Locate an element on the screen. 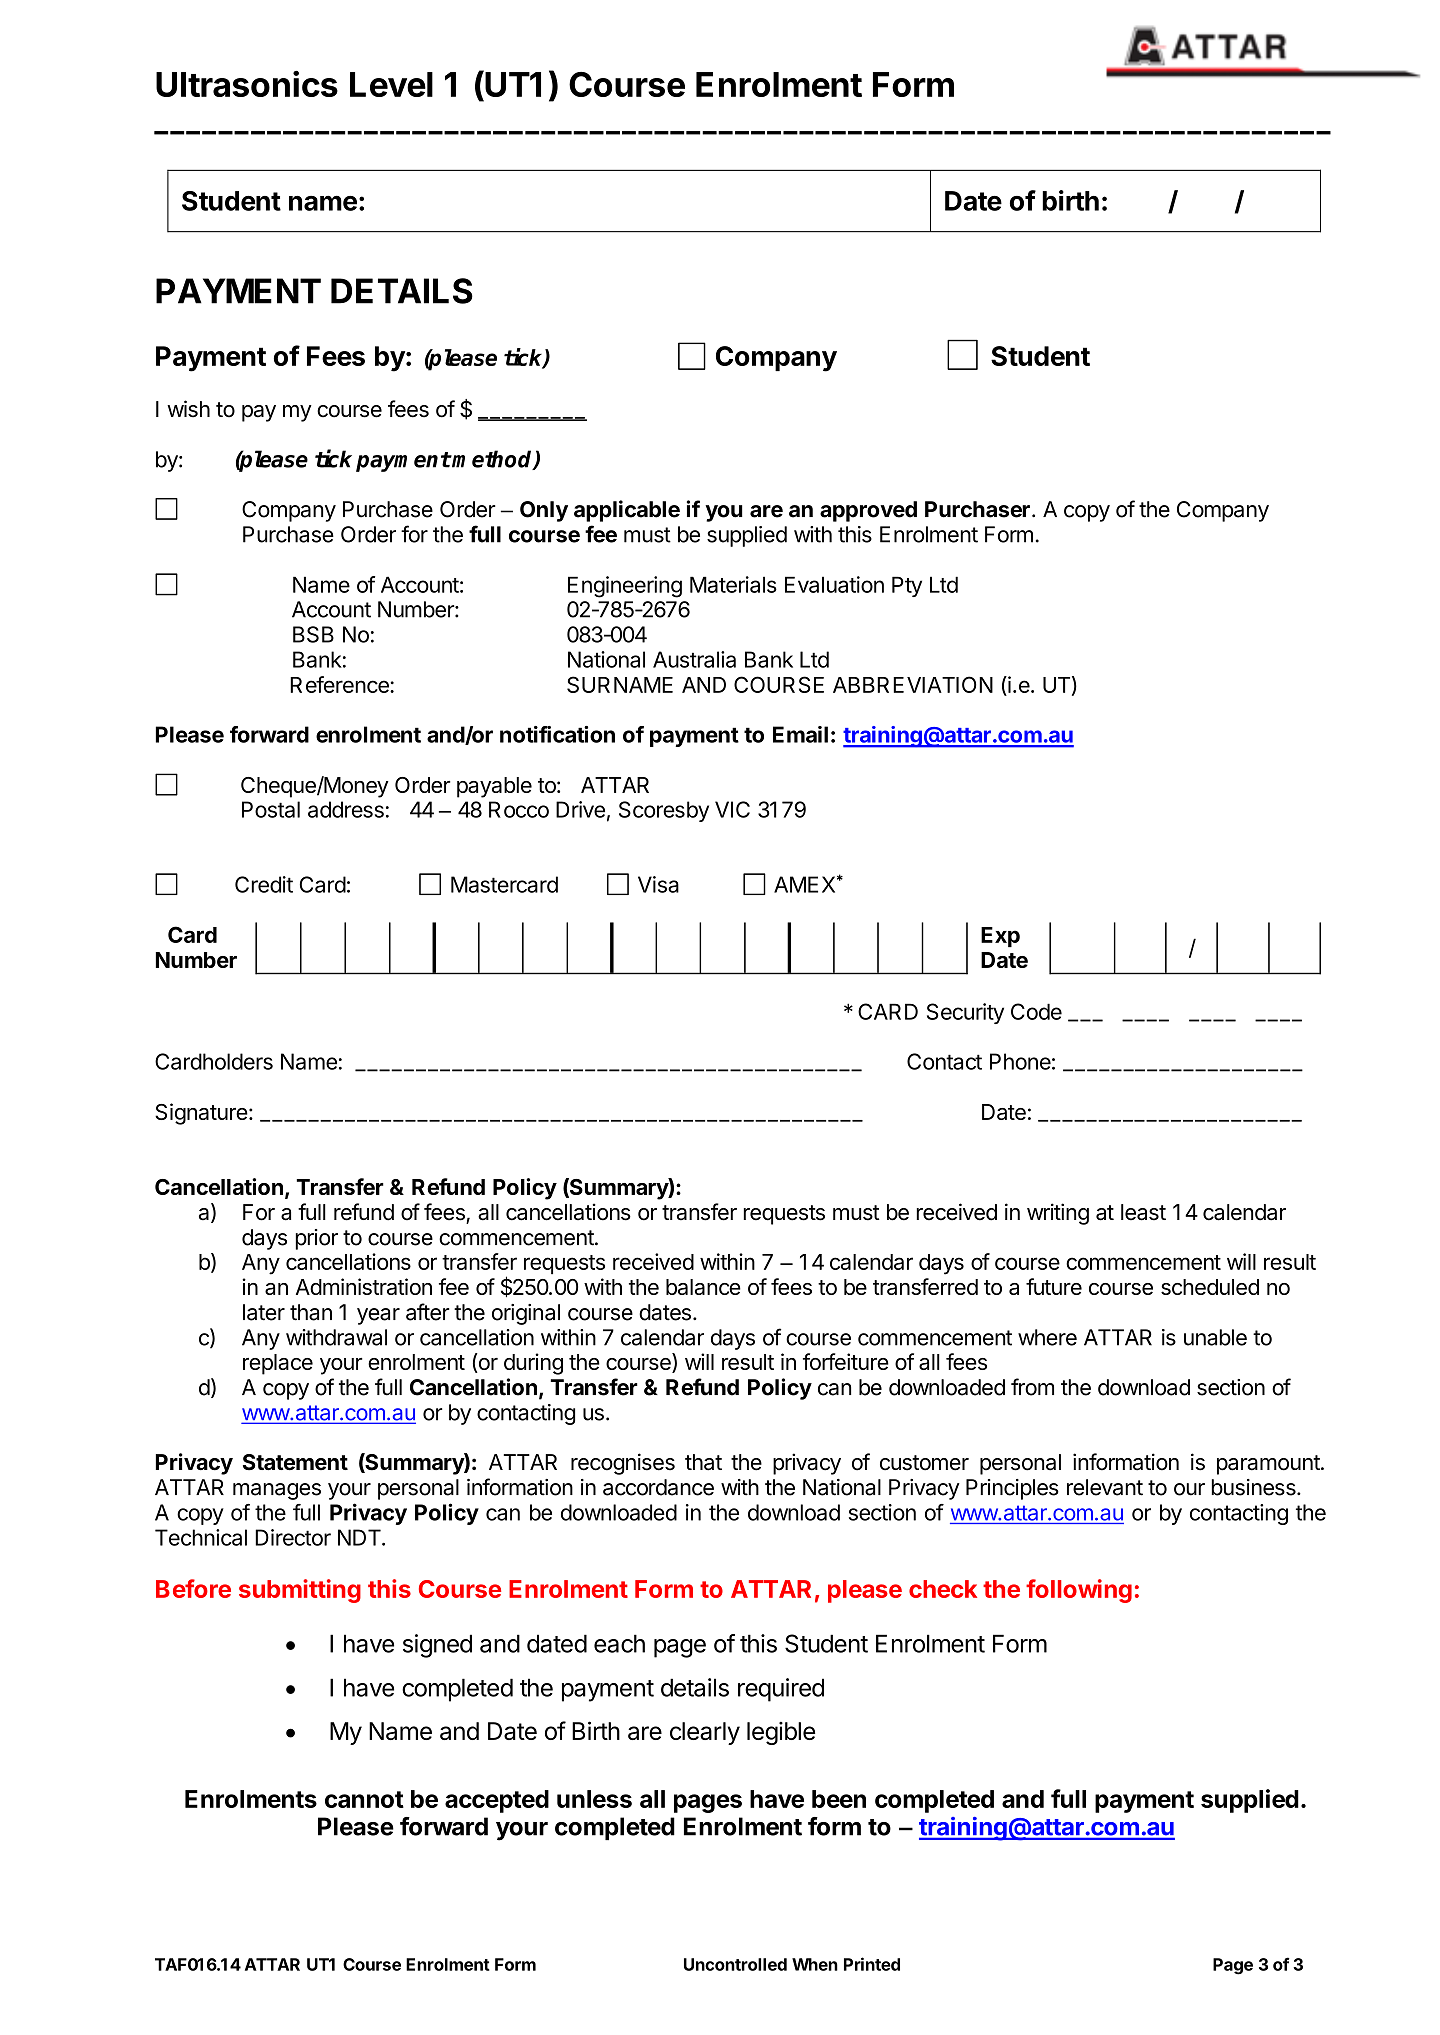 This screenshot has height=2035, width=1440. Ultrasonics is located at coordinates (247, 84).
